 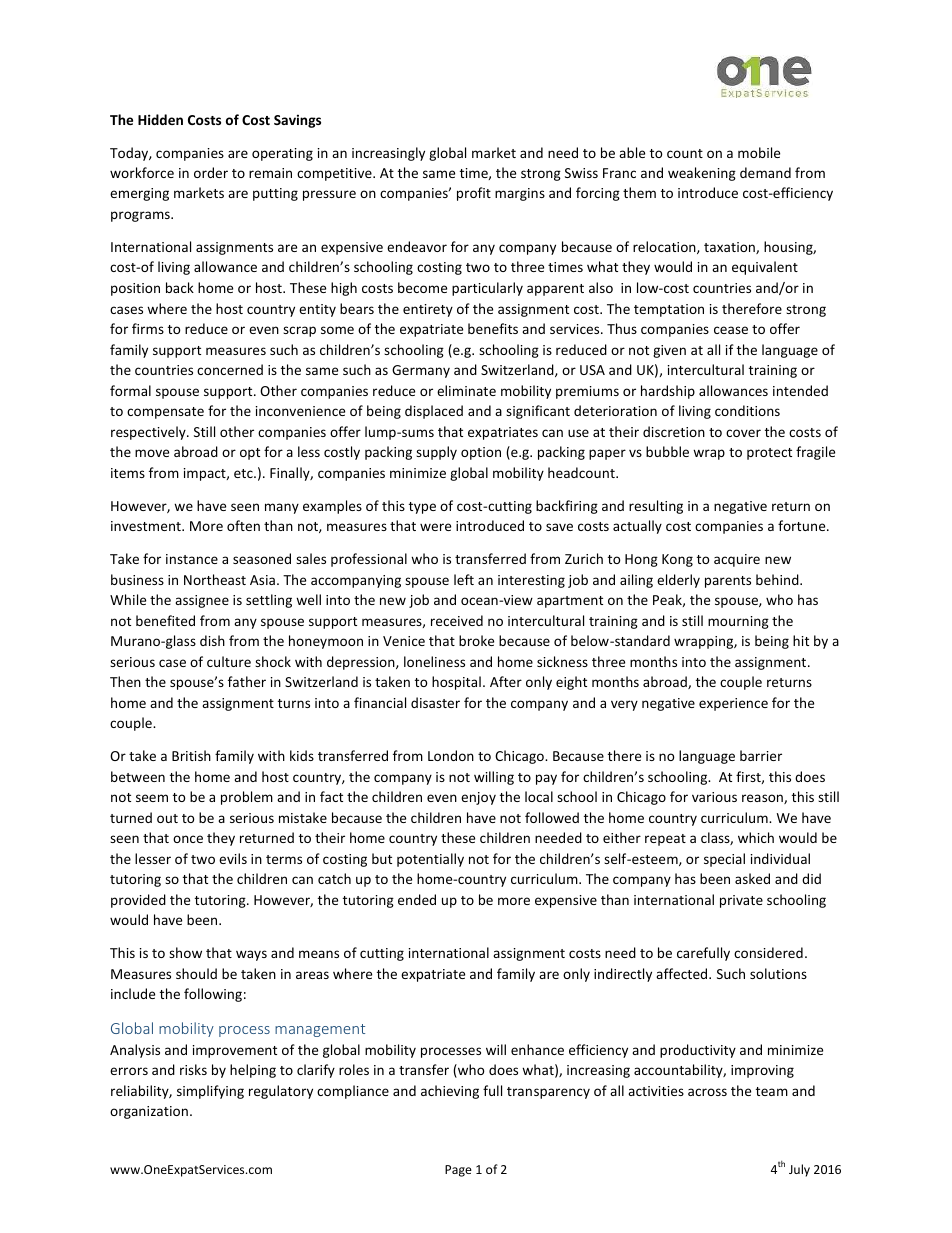 What do you see at coordinates (737, 560) in the screenshot?
I see `acquire` at bounding box center [737, 560].
